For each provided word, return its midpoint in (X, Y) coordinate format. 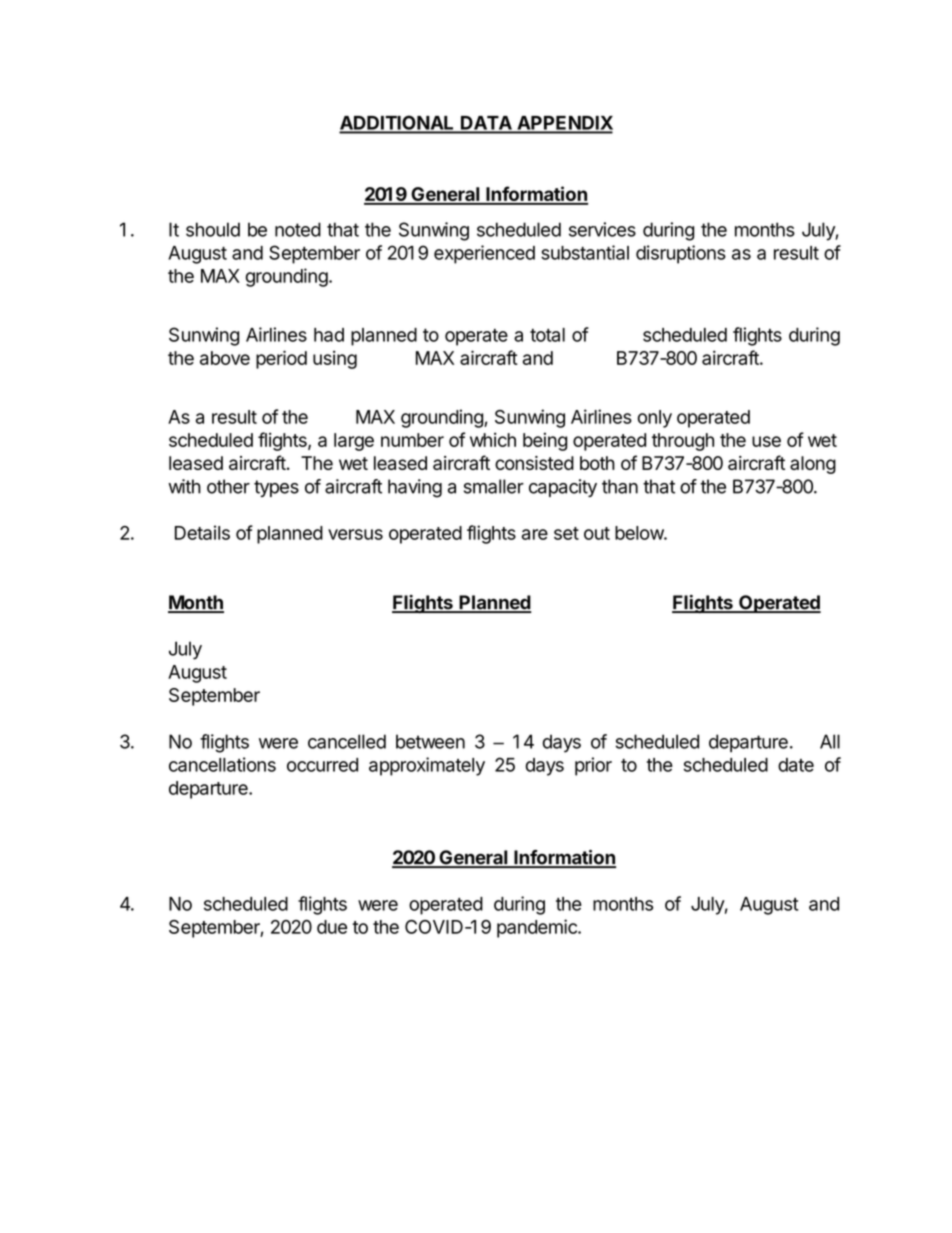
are (535, 534)
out (597, 533)
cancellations (222, 764)
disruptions (681, 254)
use (766, 441)
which (493, 439)
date (796, 765)
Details (202, 532)
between (430, 741)
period (281, 359)
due (332, 927)
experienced (484, 254)
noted (298, 229)
